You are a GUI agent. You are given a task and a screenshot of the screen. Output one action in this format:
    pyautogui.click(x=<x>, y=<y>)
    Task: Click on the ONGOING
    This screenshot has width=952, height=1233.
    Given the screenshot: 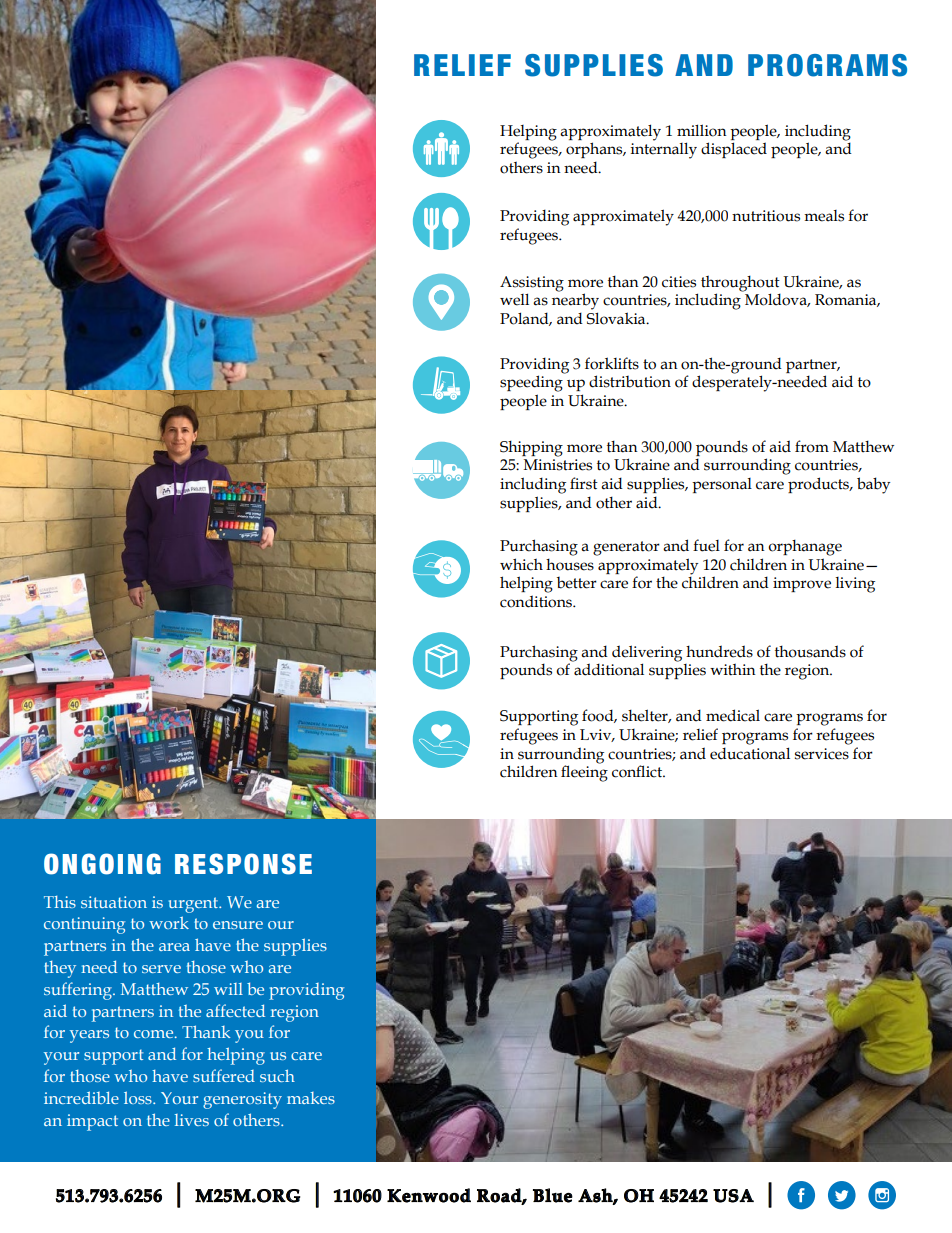 What is the action you would take?
    pyautogui.click(x=102, y=864)
